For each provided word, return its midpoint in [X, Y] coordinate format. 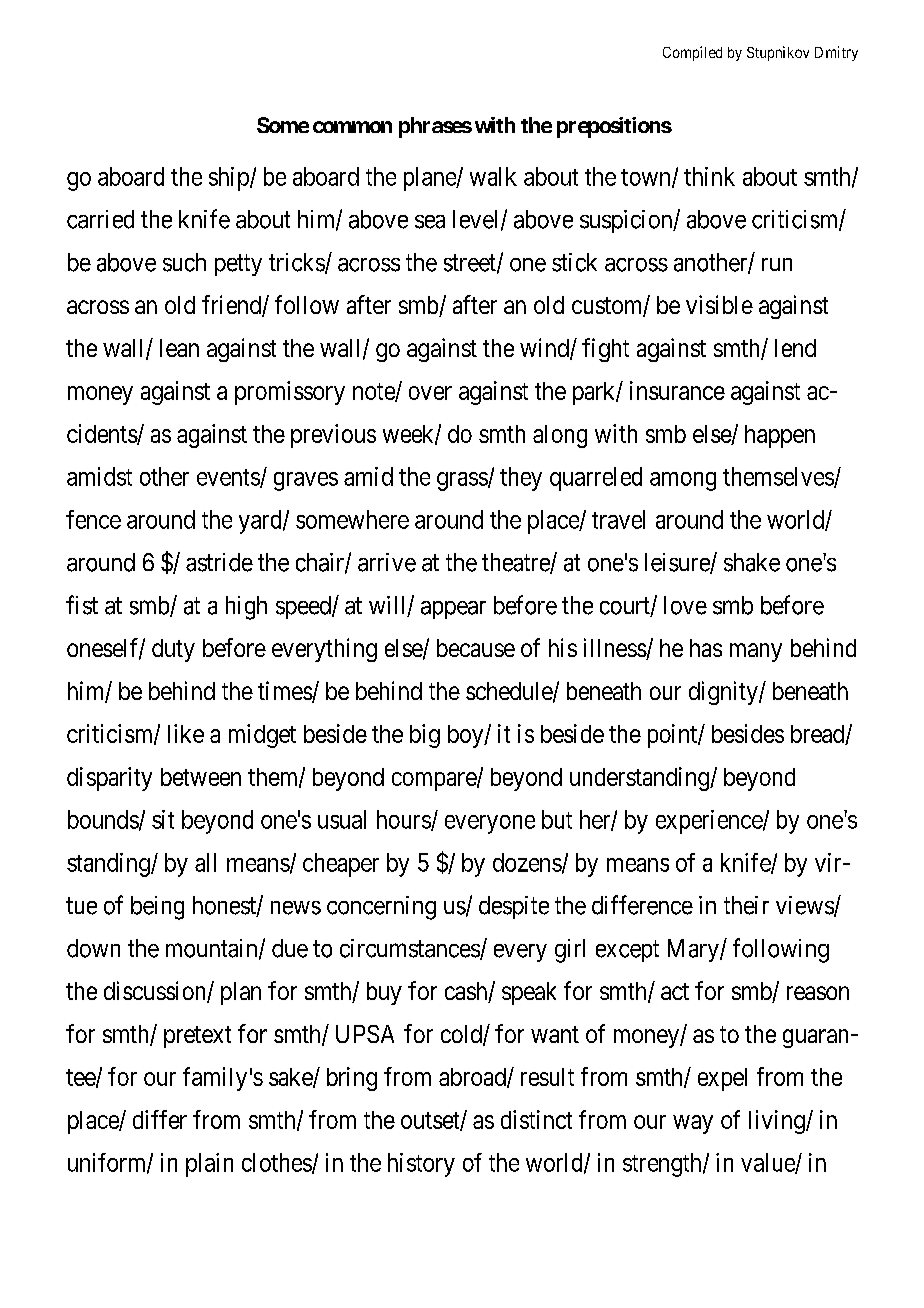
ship [230, 179]
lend [795, 348]
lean [179, 348]
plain [209, 1165]
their [746, 905]
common [352, 127]
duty [173, 650]
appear [453, 610]
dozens [527, 862]
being [157, 908]
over [430, 393]
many [756, 652]
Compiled [692, 53]
